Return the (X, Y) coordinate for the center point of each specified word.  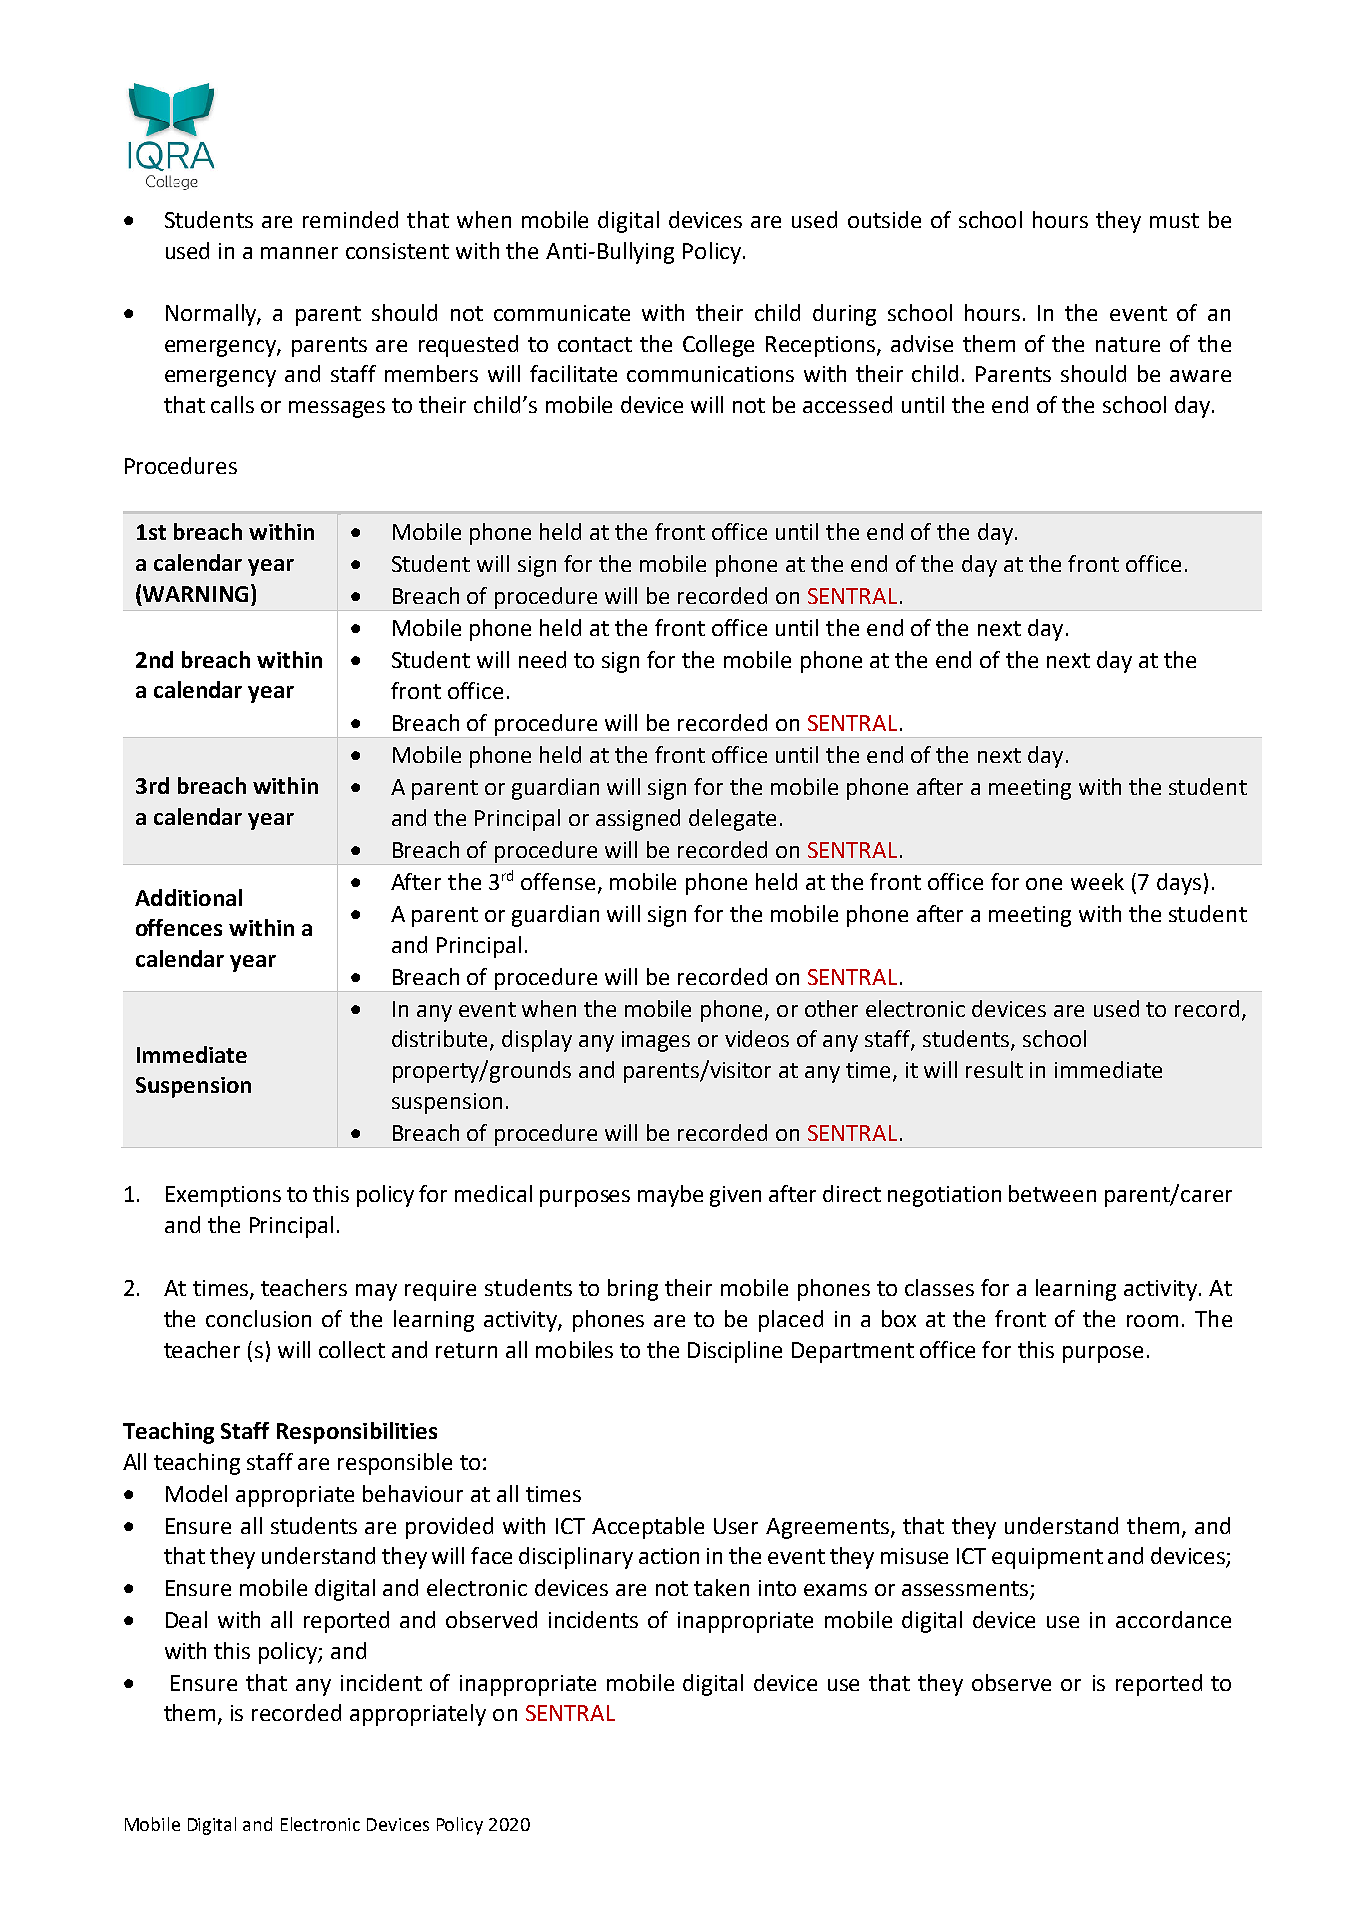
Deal (186, 1619)
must (1174, 220)
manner (299, 253)
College (718, 346)
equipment (1047, 1558)
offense (558, 881)
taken (721, 1587)
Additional (188, 897)
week (1097, 881)
